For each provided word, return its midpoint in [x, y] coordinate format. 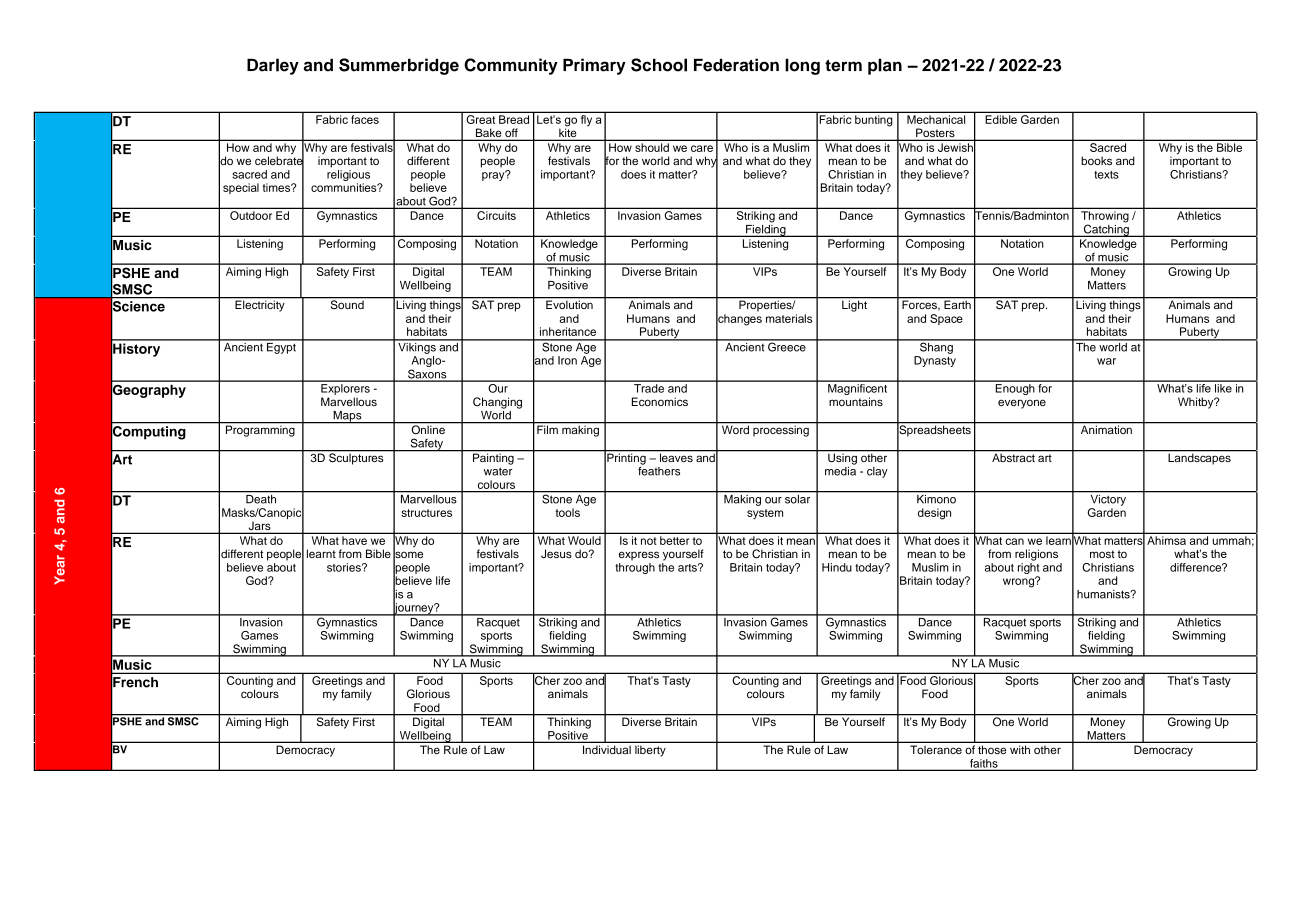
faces [365, 119]
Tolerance [936, 749]
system [765, 514]
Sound [347, 304]
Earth [957, 303]
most [1102, 554]
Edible [1001, 119]
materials [789, 318]
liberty [650, 751]
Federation [736, 65]
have [354, 540]
